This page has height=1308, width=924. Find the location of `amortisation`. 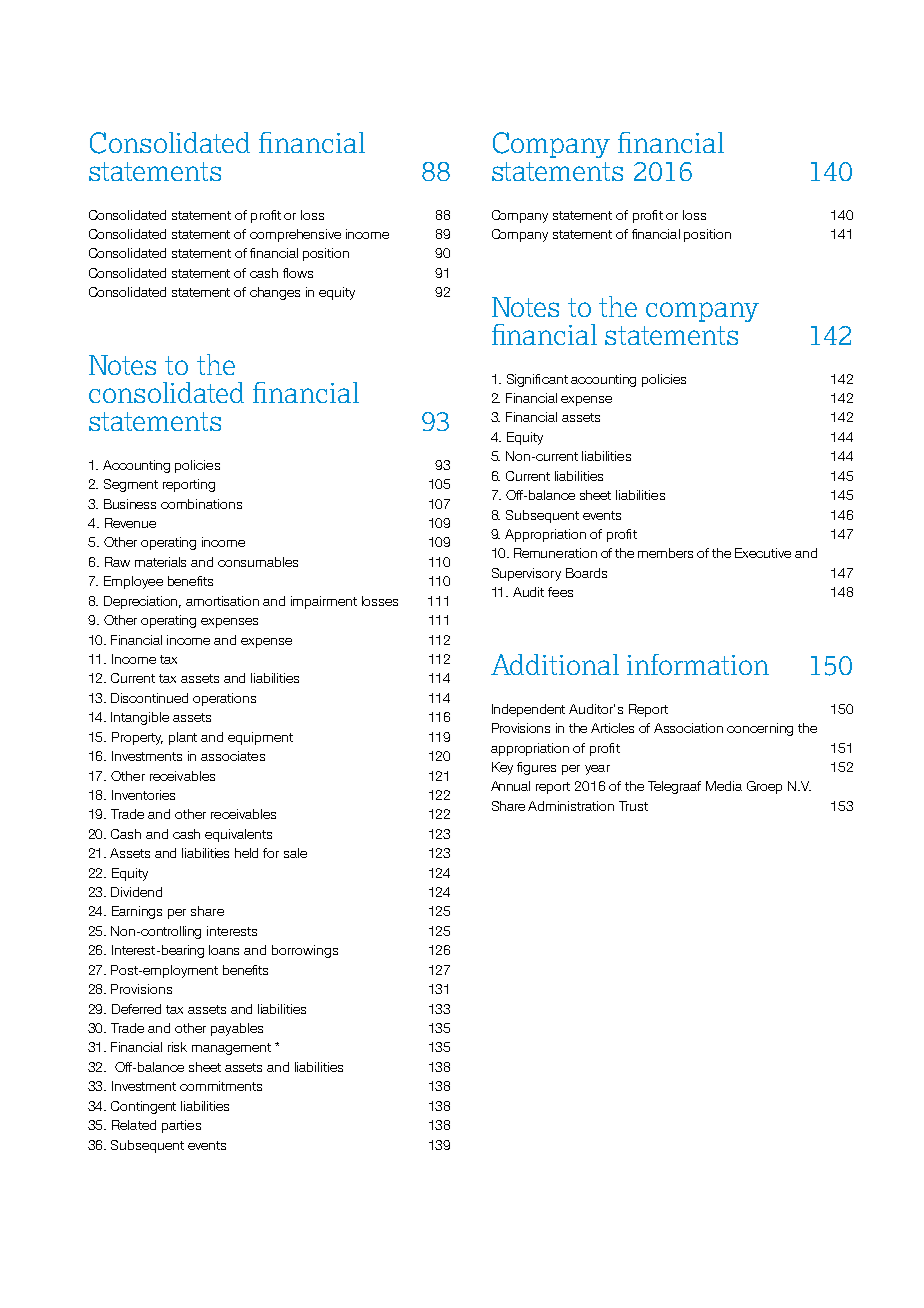

amortisation is located at coordinates (222, 601).
